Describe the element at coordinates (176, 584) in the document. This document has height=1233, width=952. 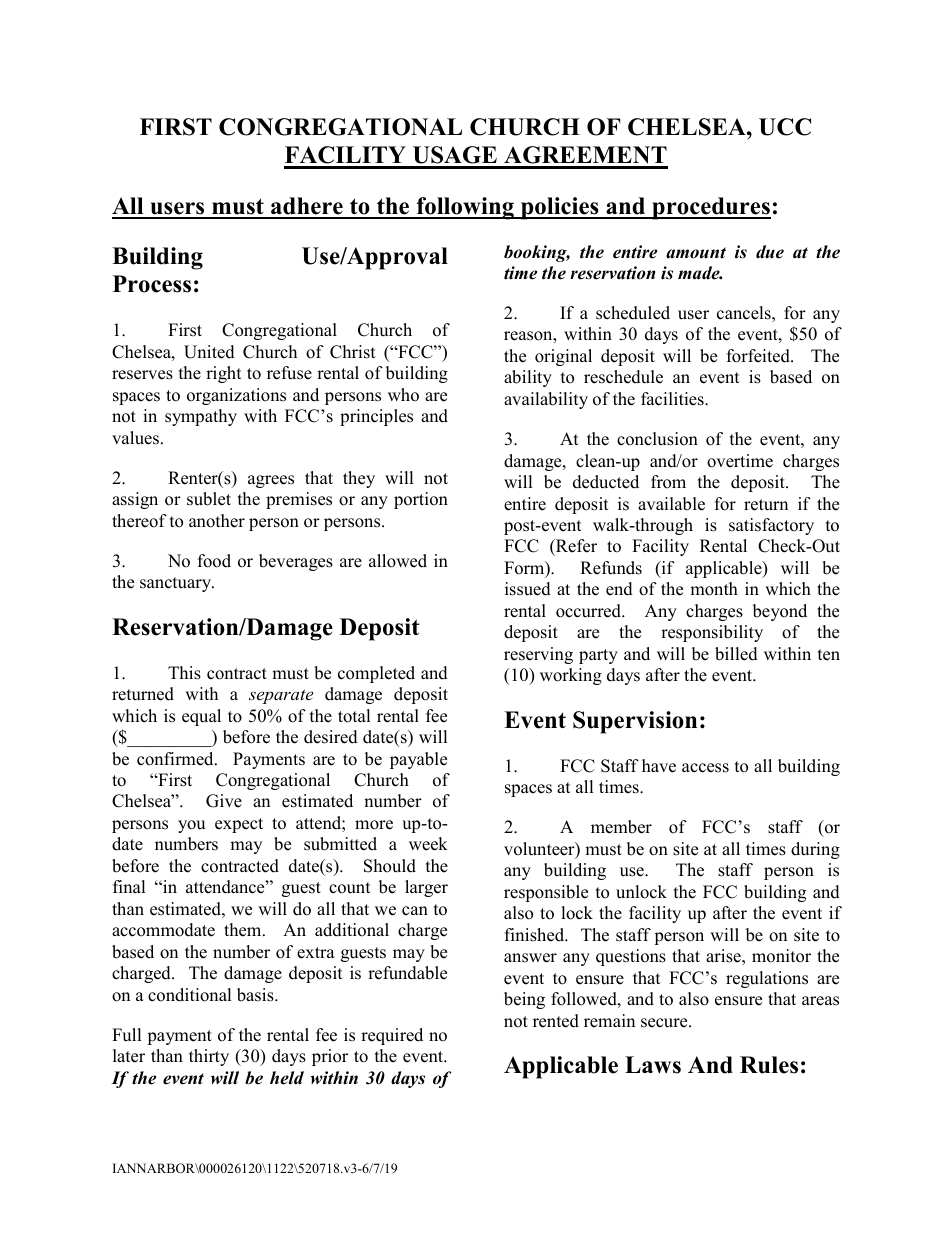
I see `sanctuary` at that location.
